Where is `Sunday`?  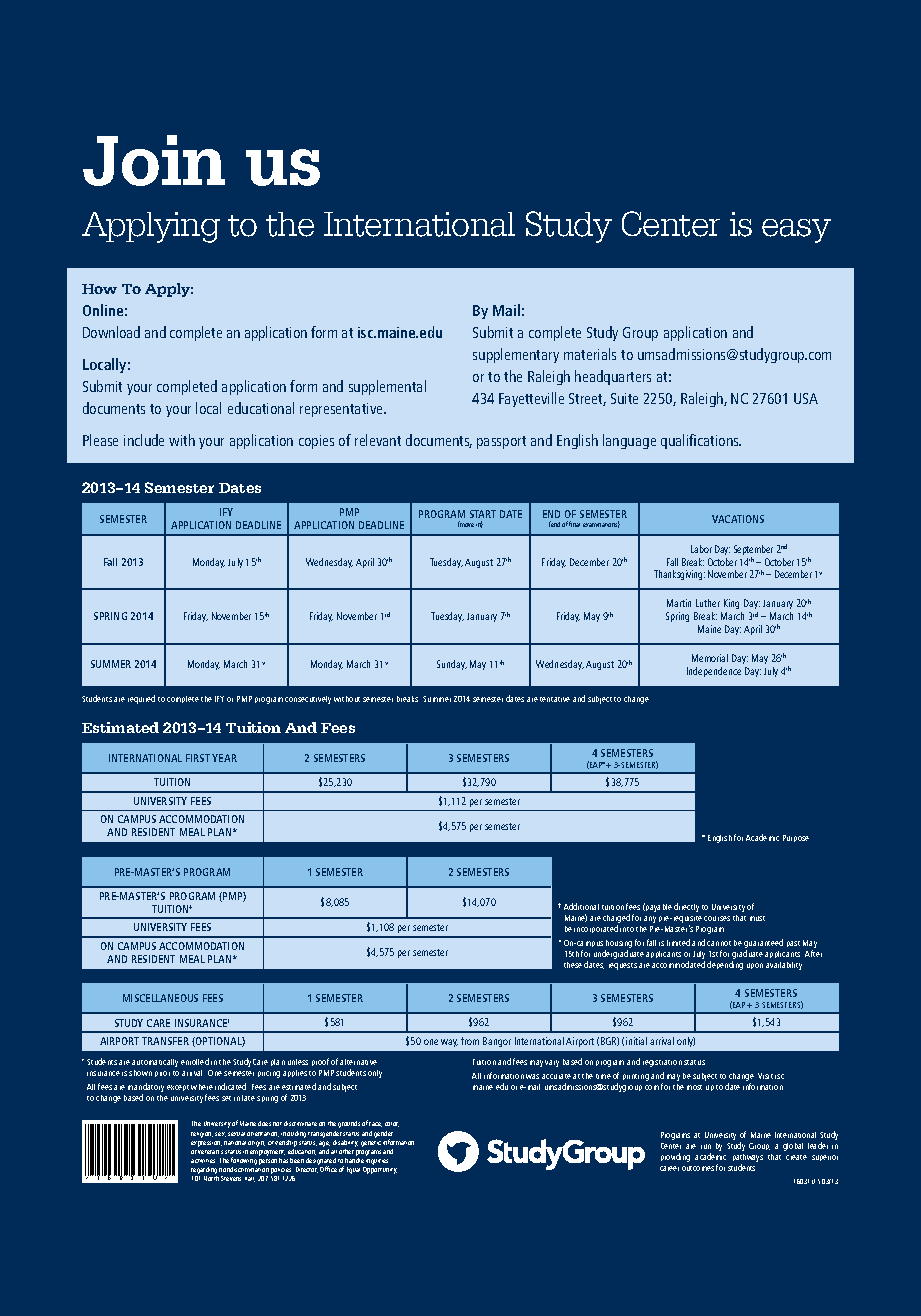
Sunday is located at coordinates (452, 665).
